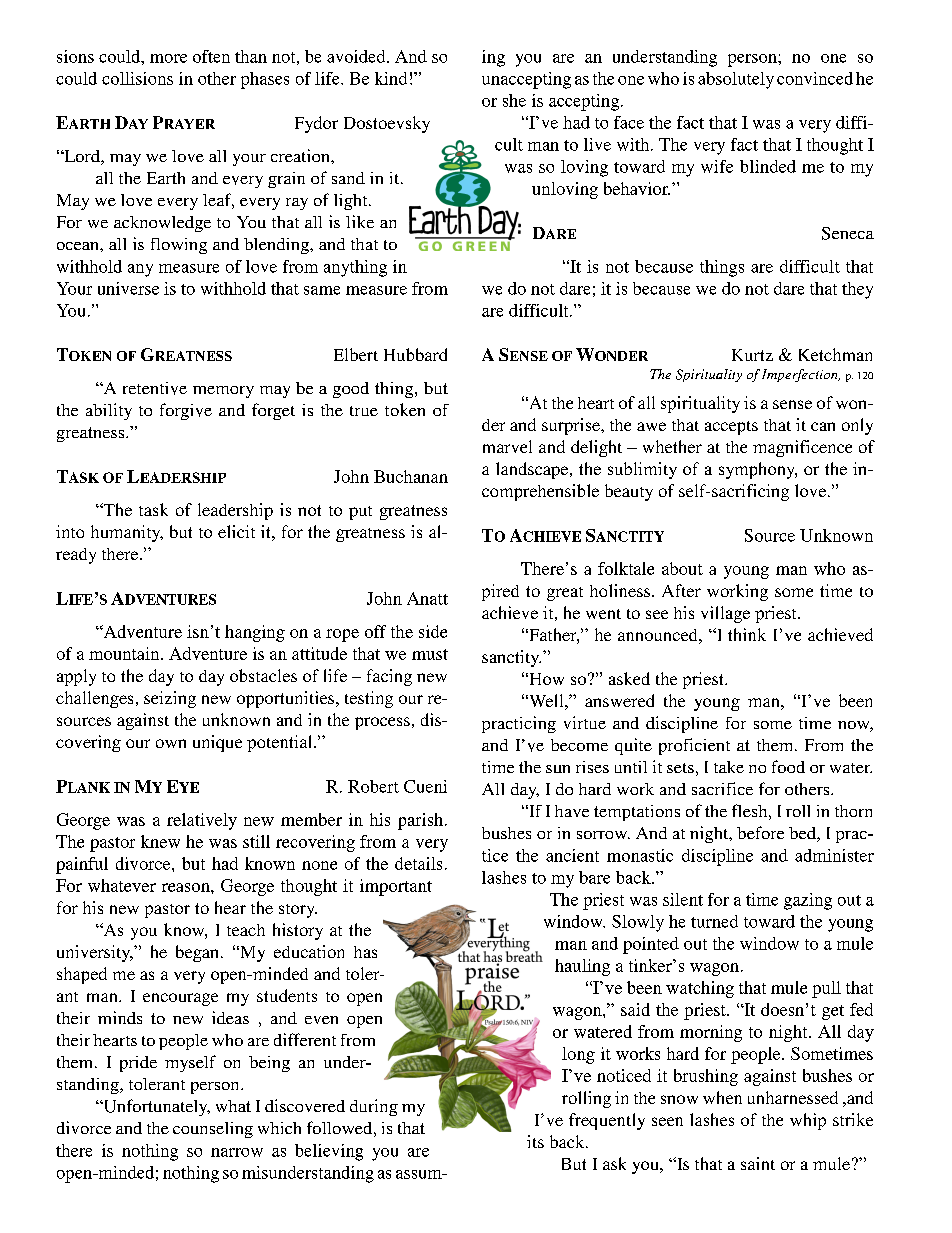  I want to click on absolutely, so click(736, 80).
